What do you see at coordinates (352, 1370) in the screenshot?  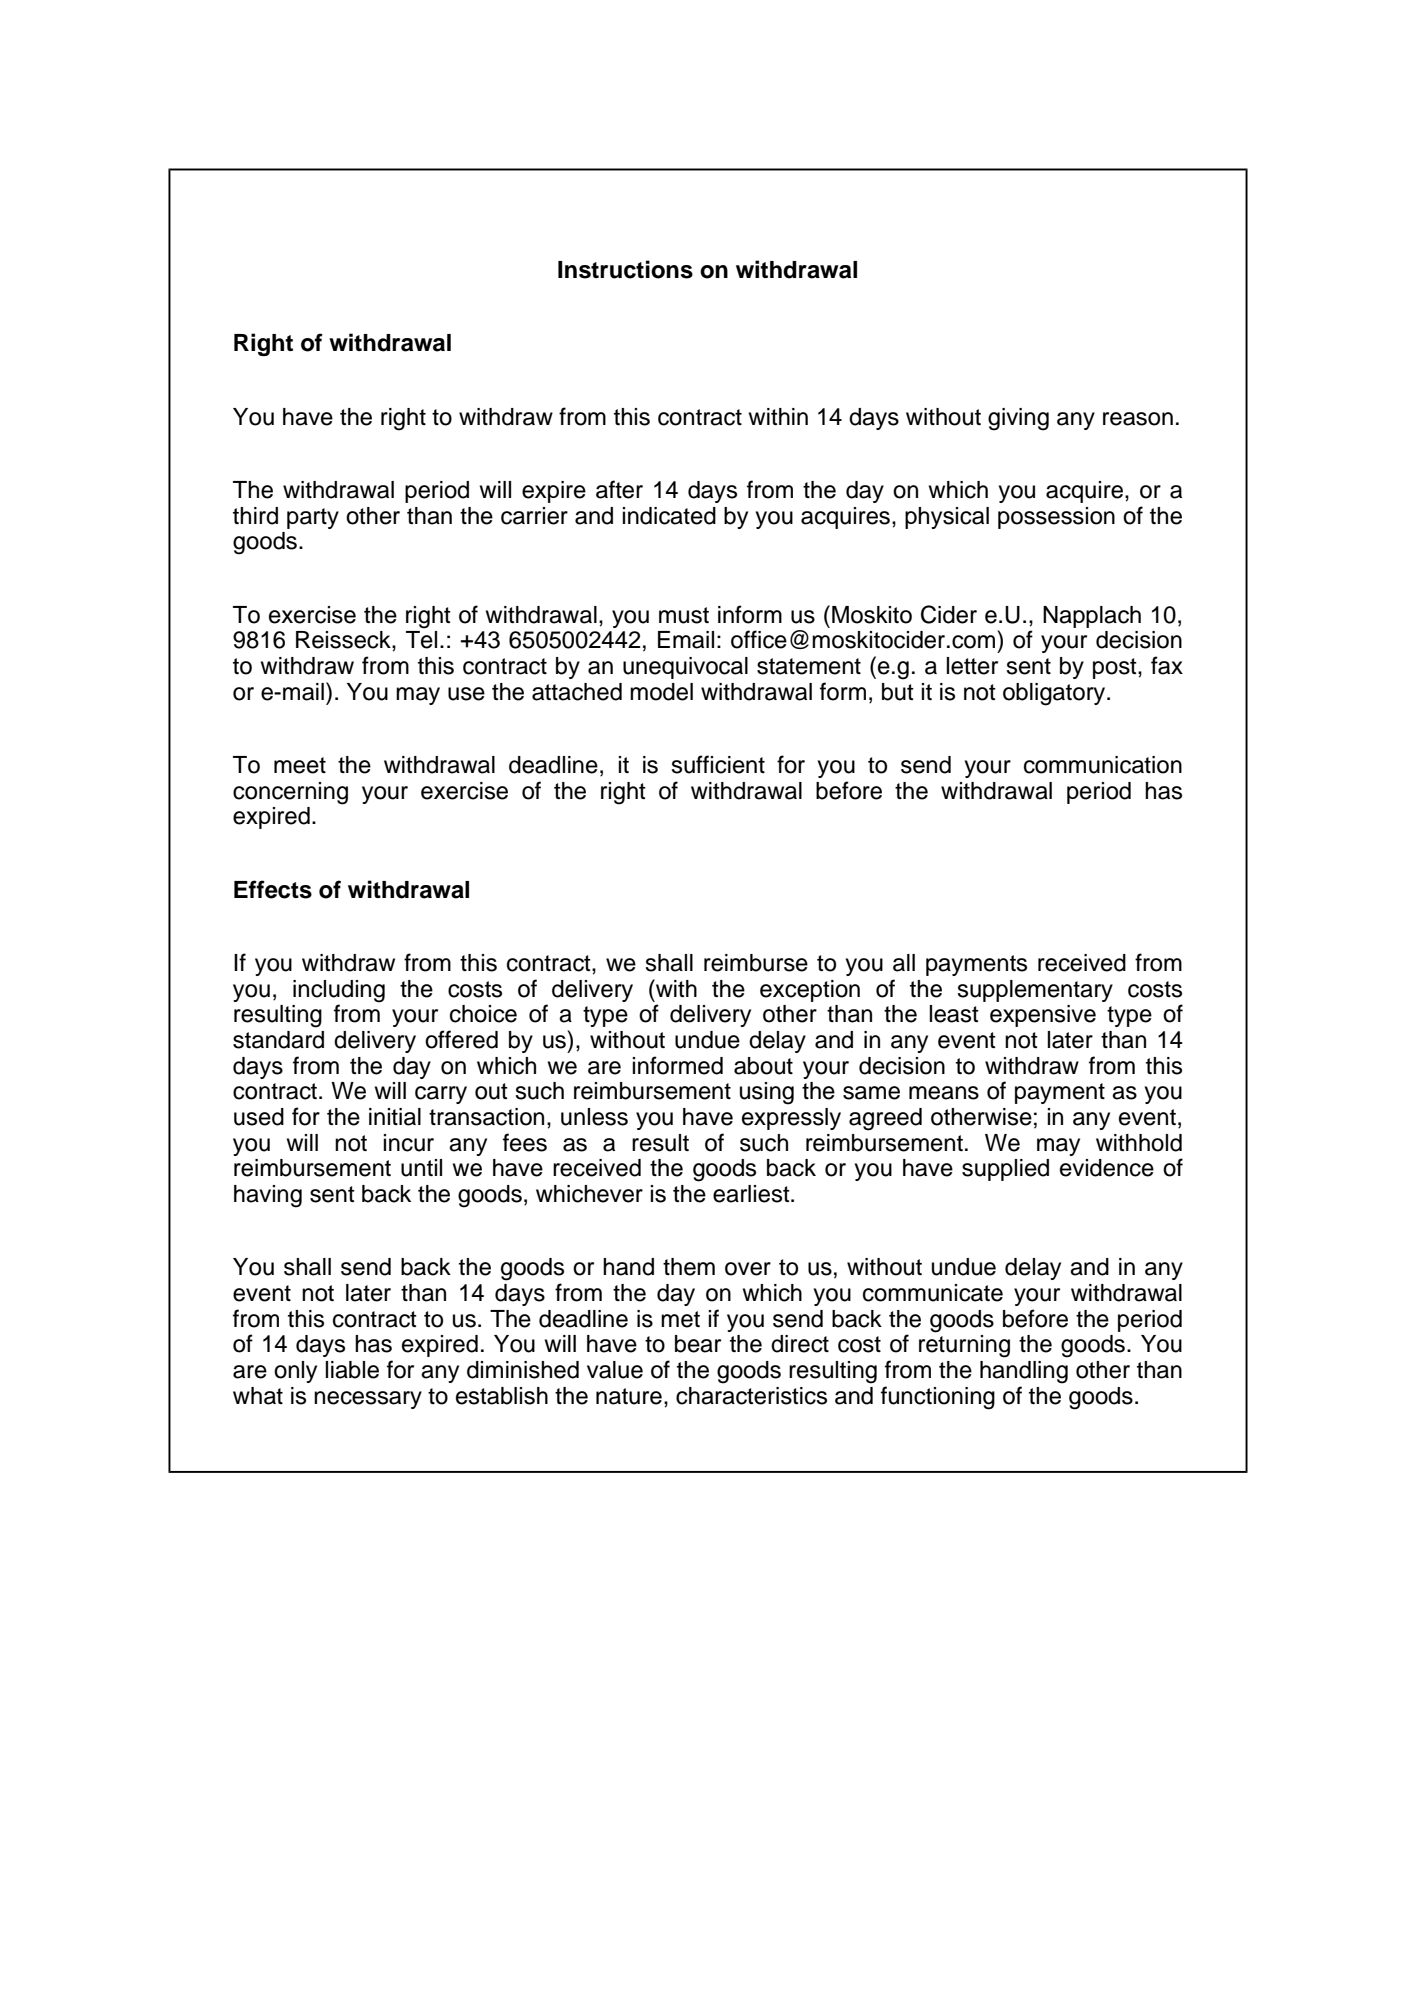 I see `liable` at bounding box center [352, 1370].
